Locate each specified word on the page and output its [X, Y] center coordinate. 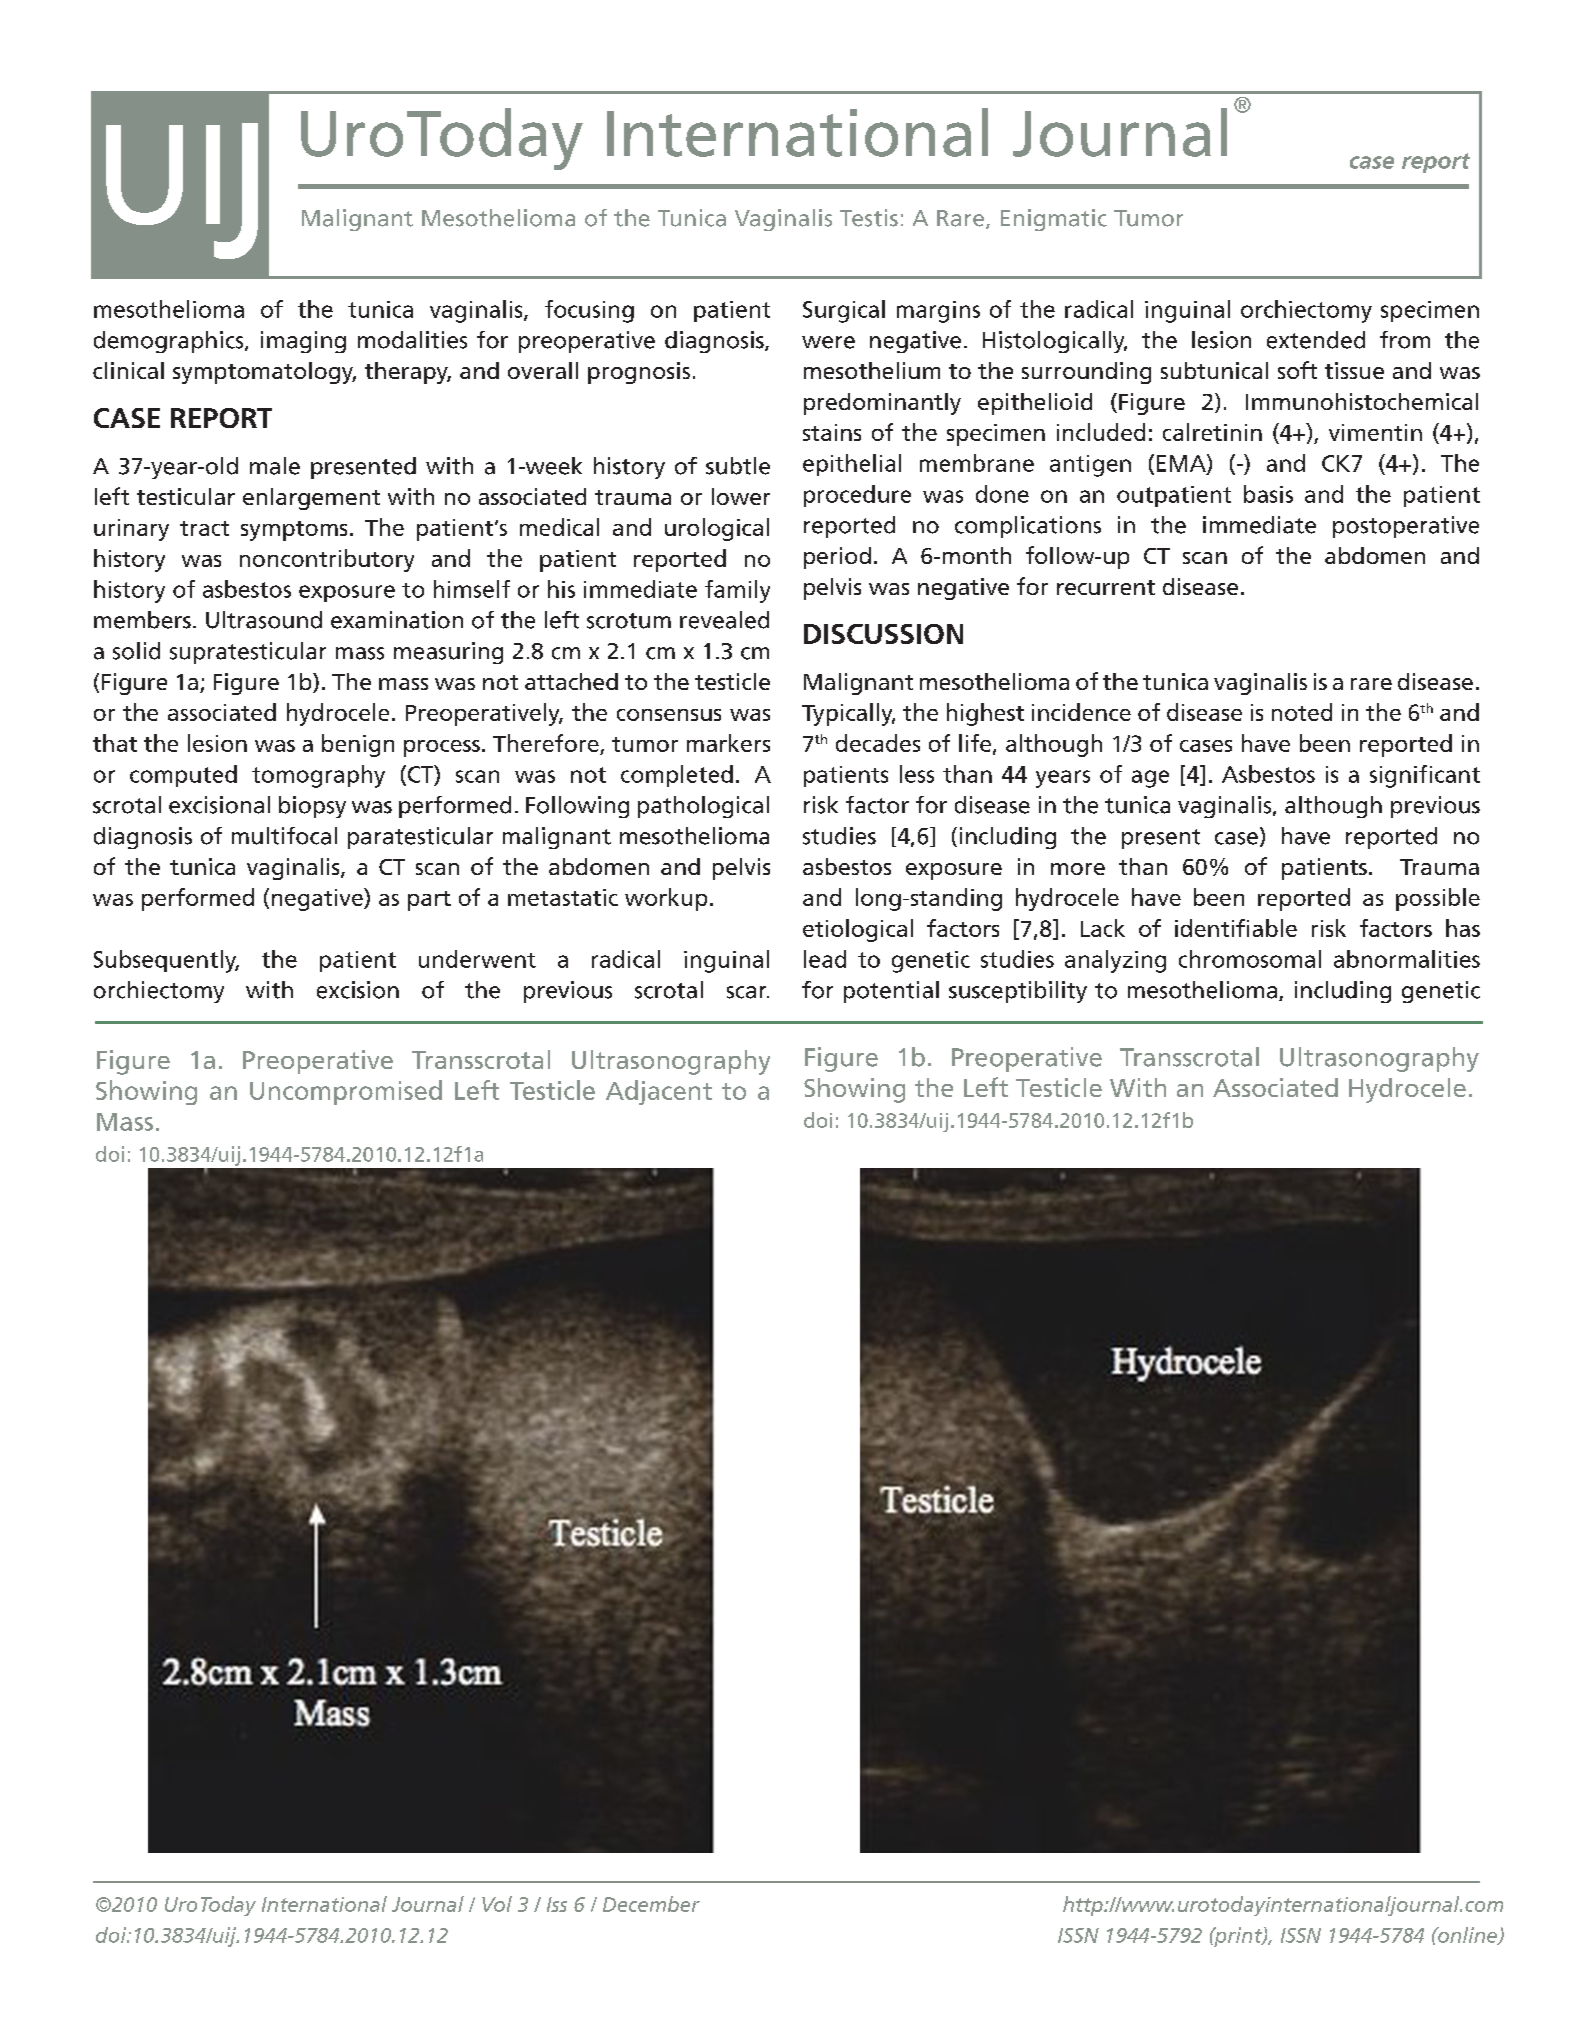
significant [1425, 776]
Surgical [844, 311]
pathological [703, 807]
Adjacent [659, 1092]
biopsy [312, 807]
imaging [303, 342]
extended [1316, 340]
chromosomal [1250, 959]
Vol [497, 1904]
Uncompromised [346, 1092]
